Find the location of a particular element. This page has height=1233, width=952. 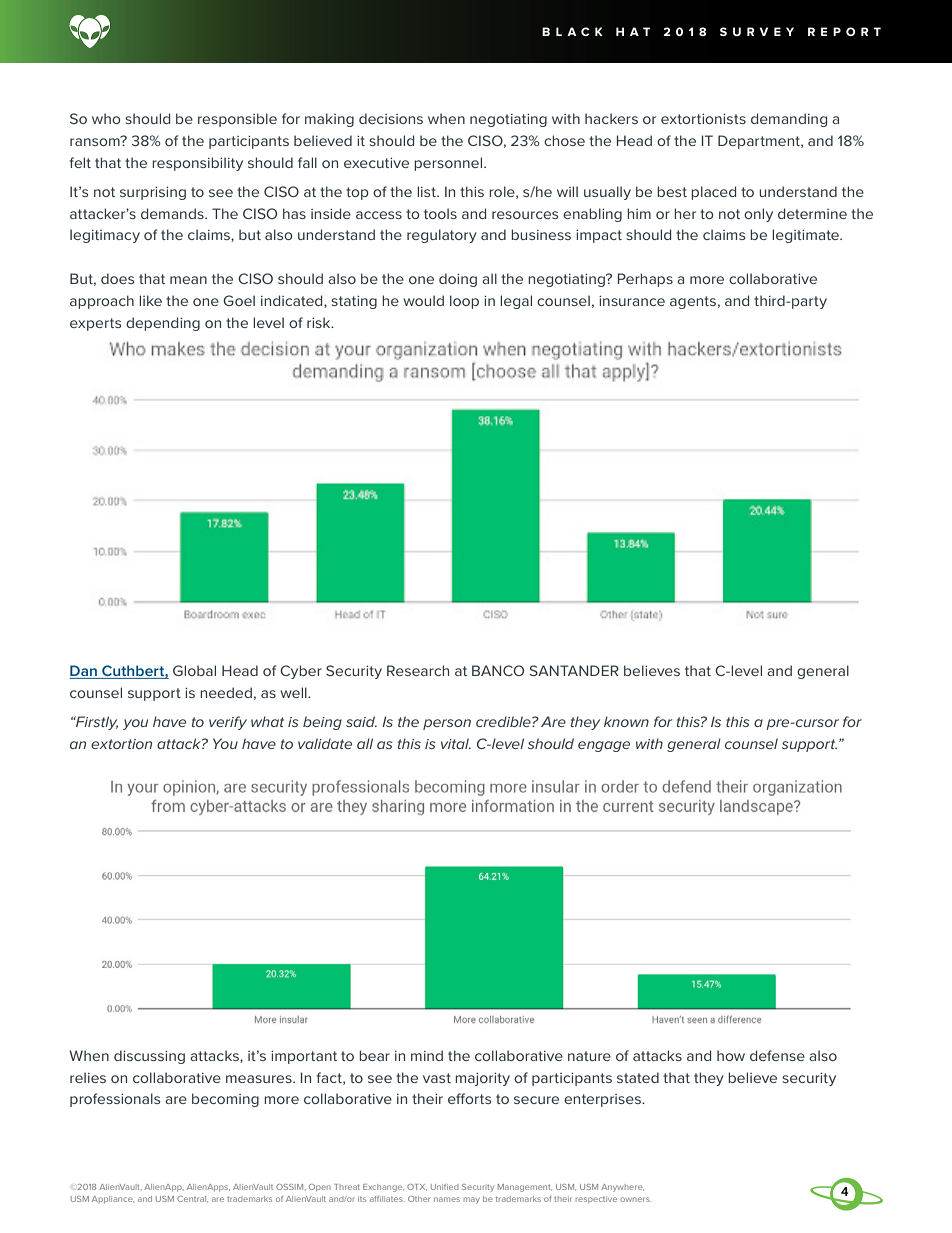

responsibility is located at coordinates (197, 164).
